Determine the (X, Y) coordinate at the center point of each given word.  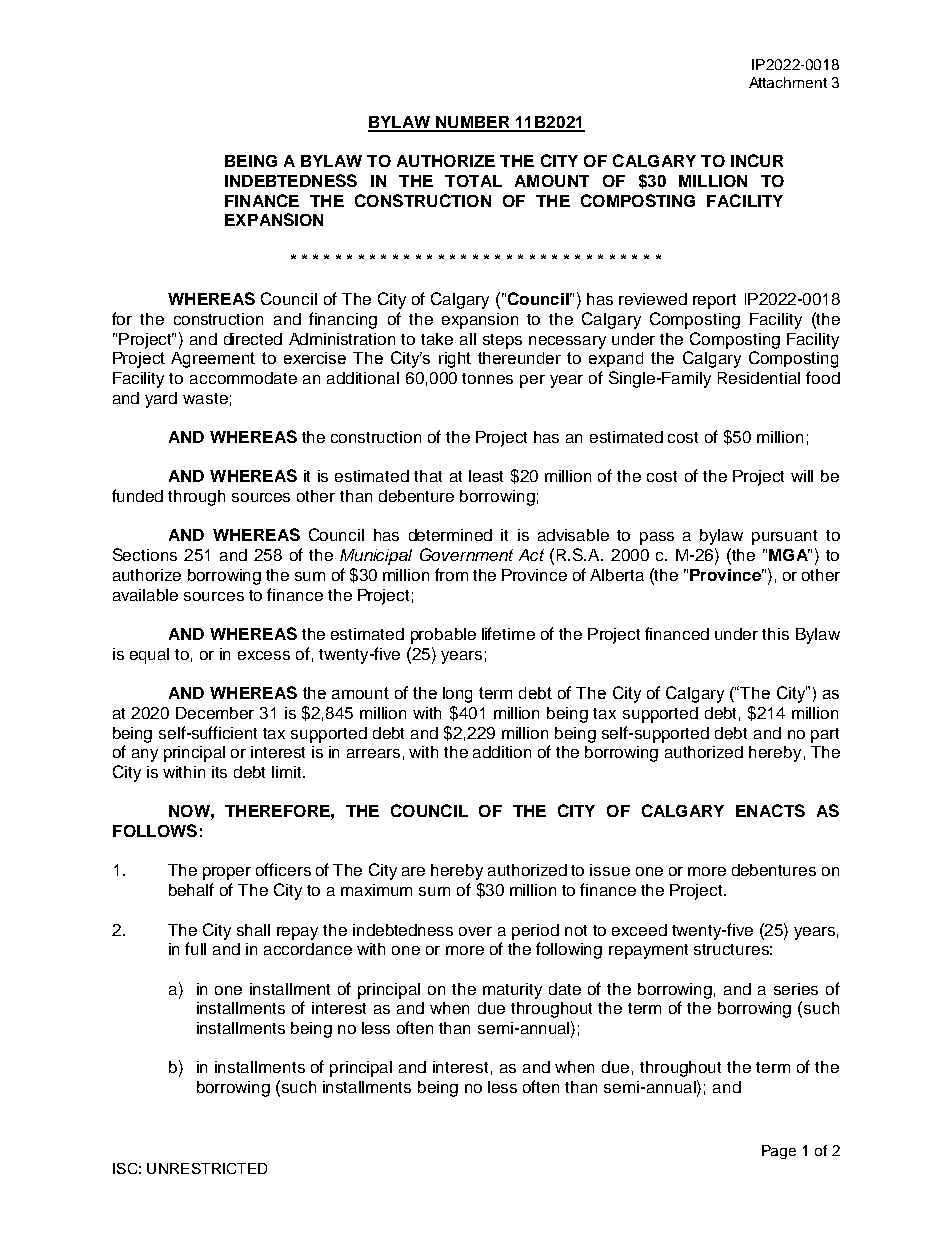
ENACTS (770, 810)
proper (227, 873)
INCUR (757, 160)
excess (264, 655)
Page (779, 1152)
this (775, 634)
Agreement (213, 360)
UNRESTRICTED (207, 1168)
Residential (759, 378)
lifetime (508, 633)
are (413, 871)
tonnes (487, 378)
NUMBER (473, 123)
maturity (512, 991)
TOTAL (473, 181)
